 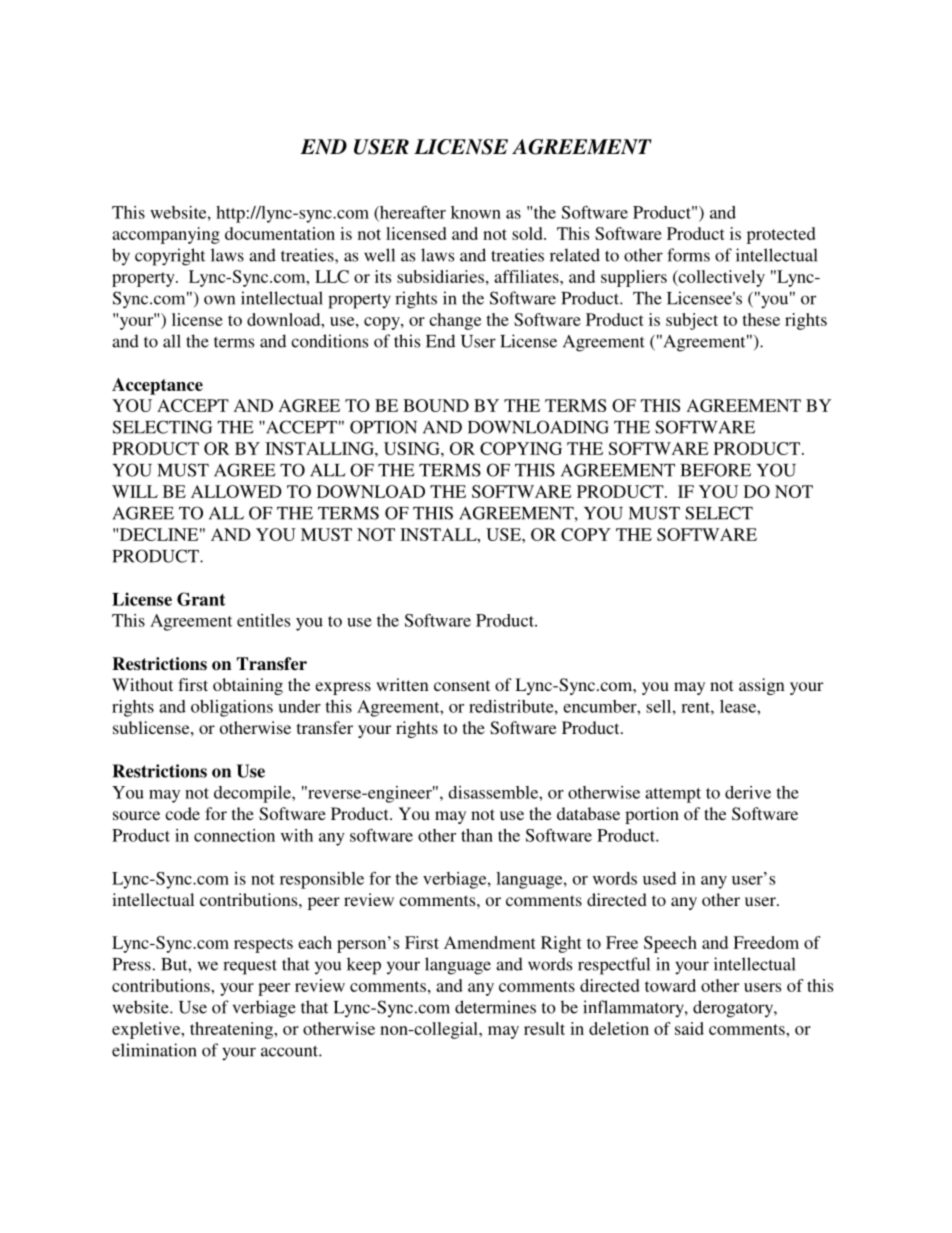 I want to click on threatening, so click(x=233, y=1030).
